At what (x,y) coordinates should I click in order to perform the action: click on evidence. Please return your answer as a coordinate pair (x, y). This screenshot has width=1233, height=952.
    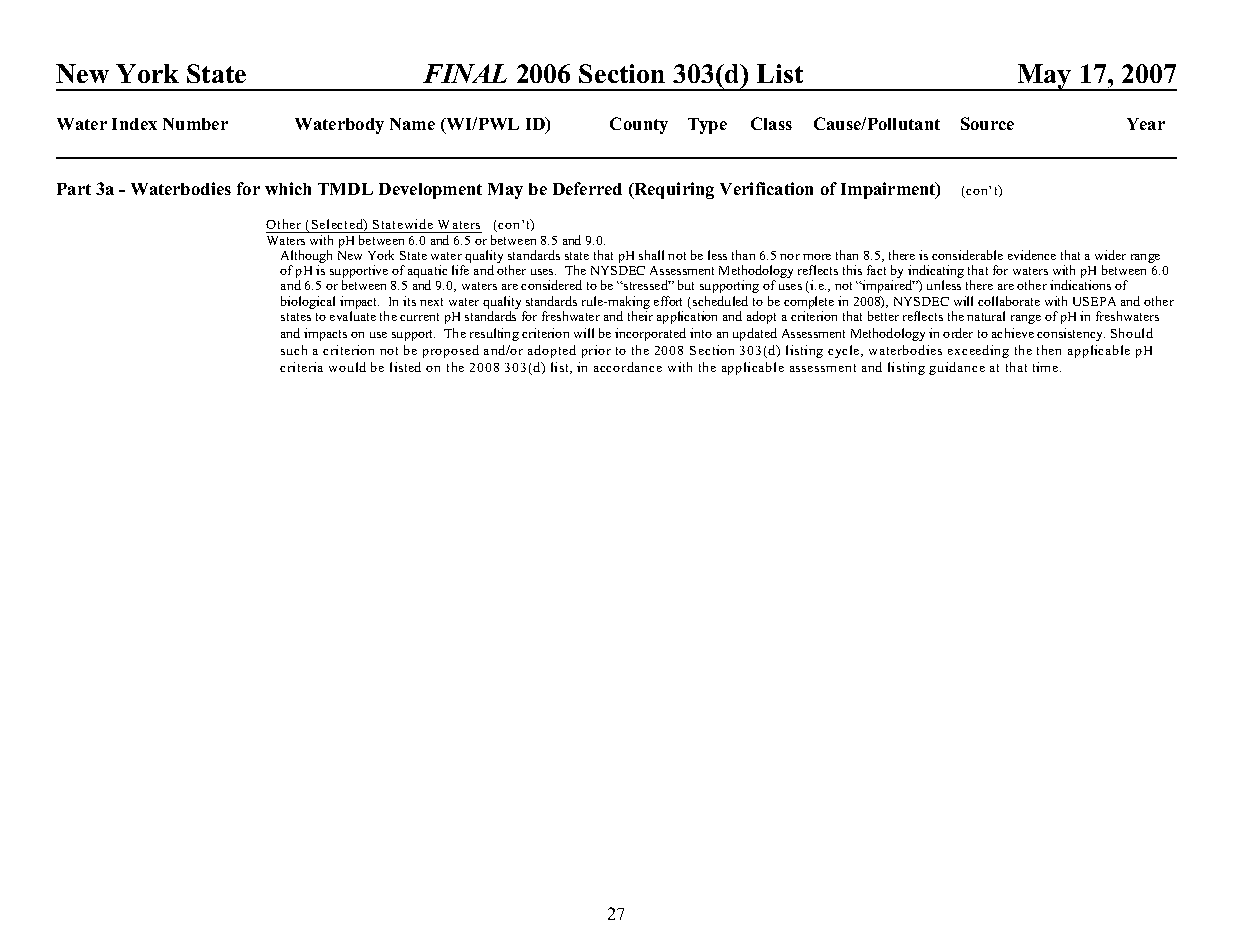
    Looking at the image, I should click on (1032, 255).
